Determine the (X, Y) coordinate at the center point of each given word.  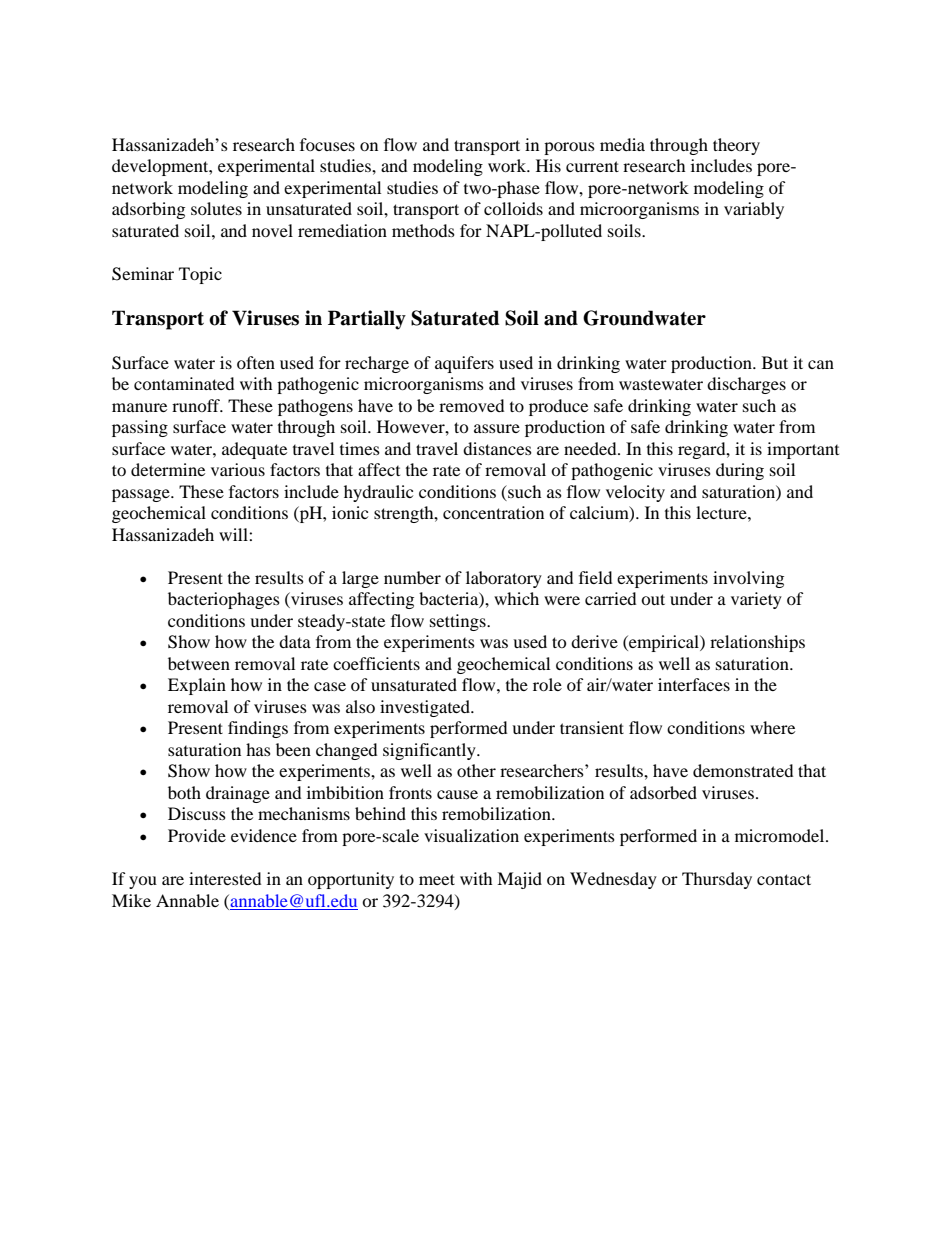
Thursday (717, 880)
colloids (513, 208)
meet (437, 879)
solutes (216, 208)
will (234, 534)
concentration (493, 512)
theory (736, 146)
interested (225, 878)
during (740, 471)
